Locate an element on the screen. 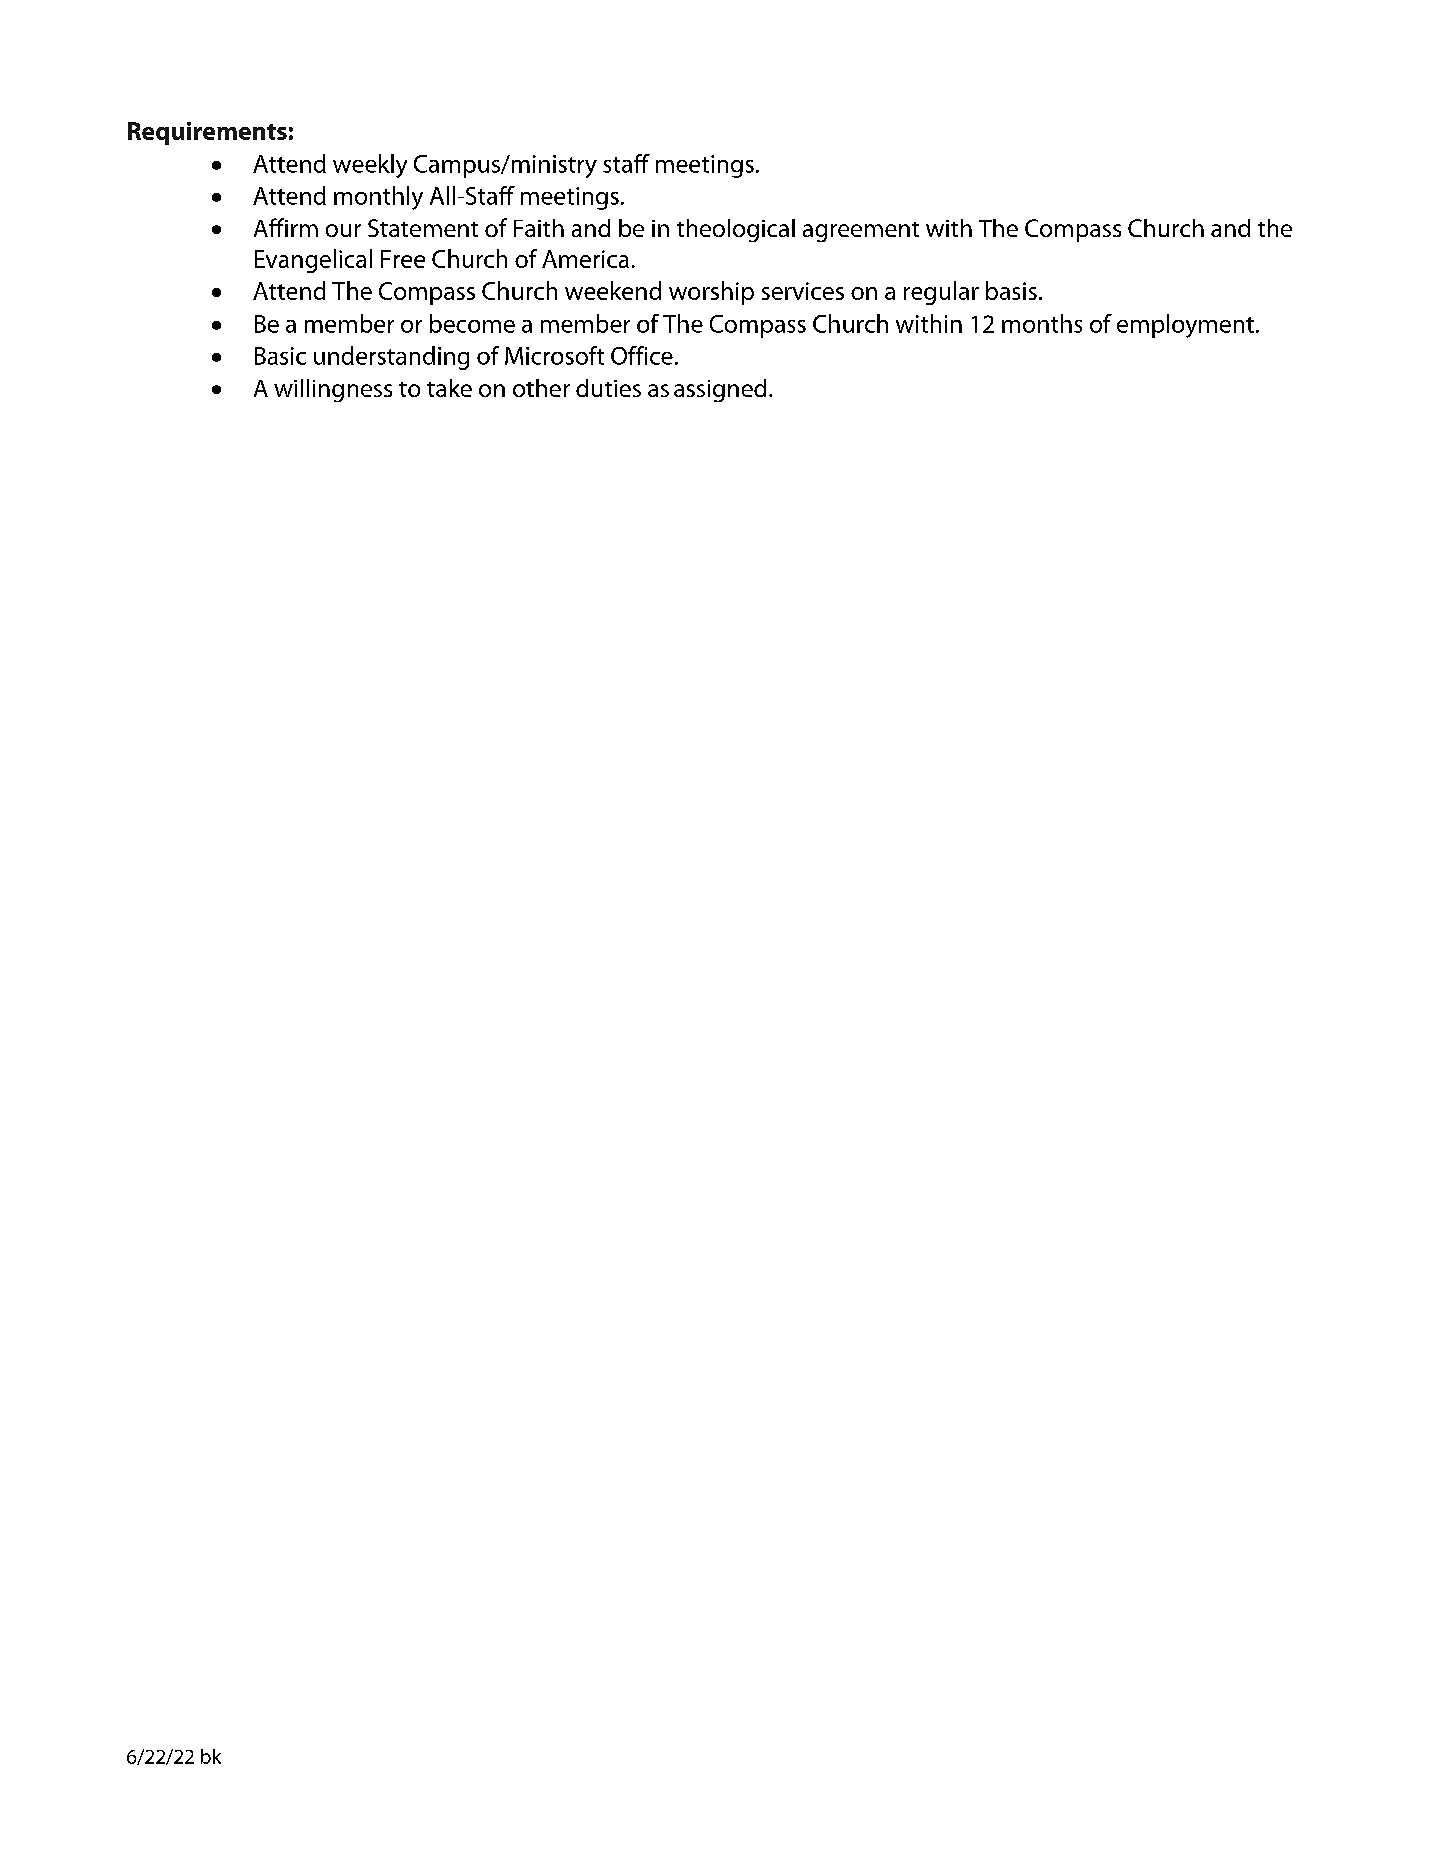 The width and height of the screenshot is (1432, 1853). become is located at coordinates (472, 323).
